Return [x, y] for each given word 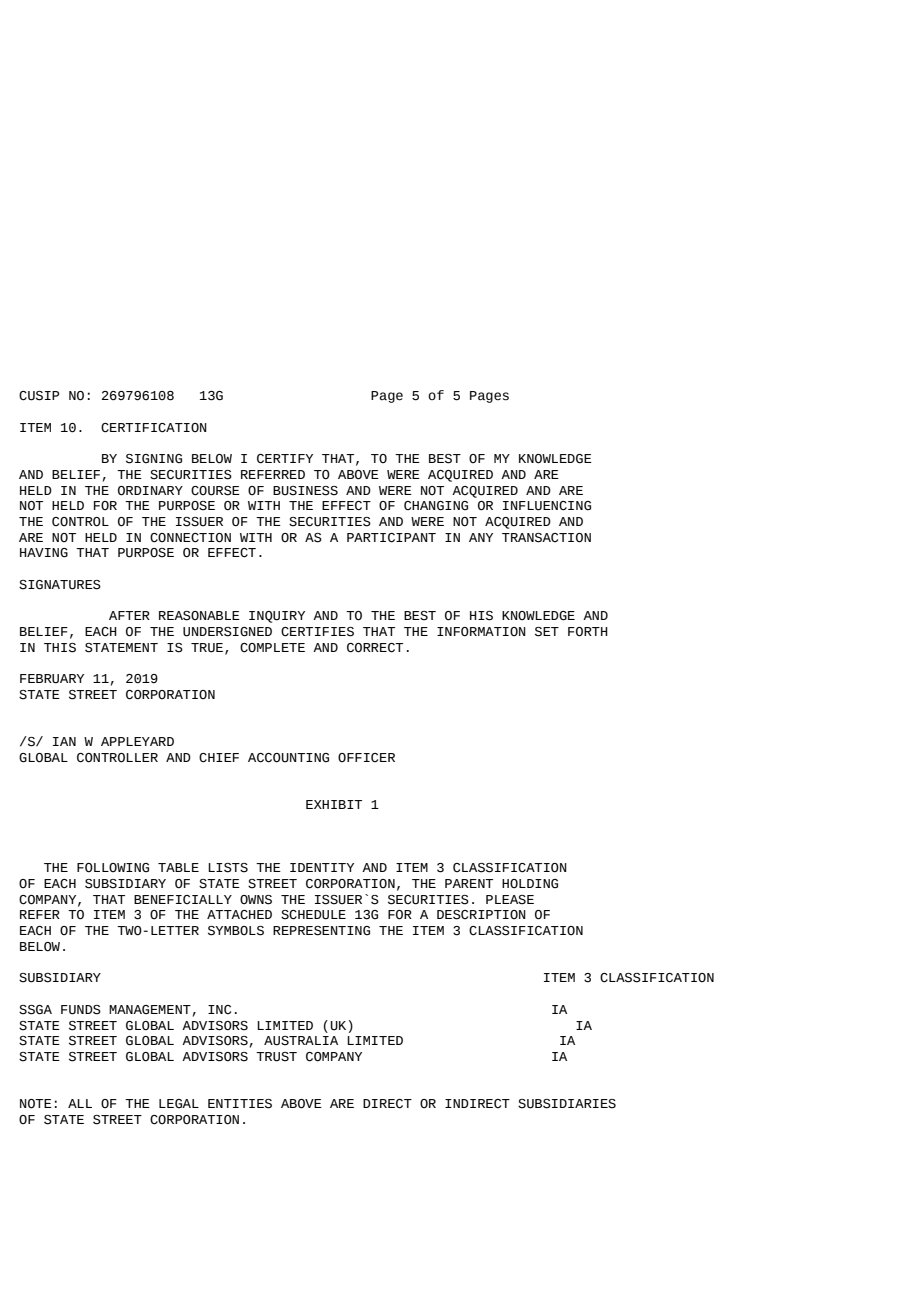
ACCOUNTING [288, 758]
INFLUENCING [547, 506]
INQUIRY [277, 617]
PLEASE [510, 900]
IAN [64, 741]
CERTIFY [285, 459]
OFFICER [366, 757]
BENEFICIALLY [183, 899]
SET [547, 632]
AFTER [129, 615]
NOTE [36, 1104]
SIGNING [154, 459]
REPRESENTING [321, 931]
